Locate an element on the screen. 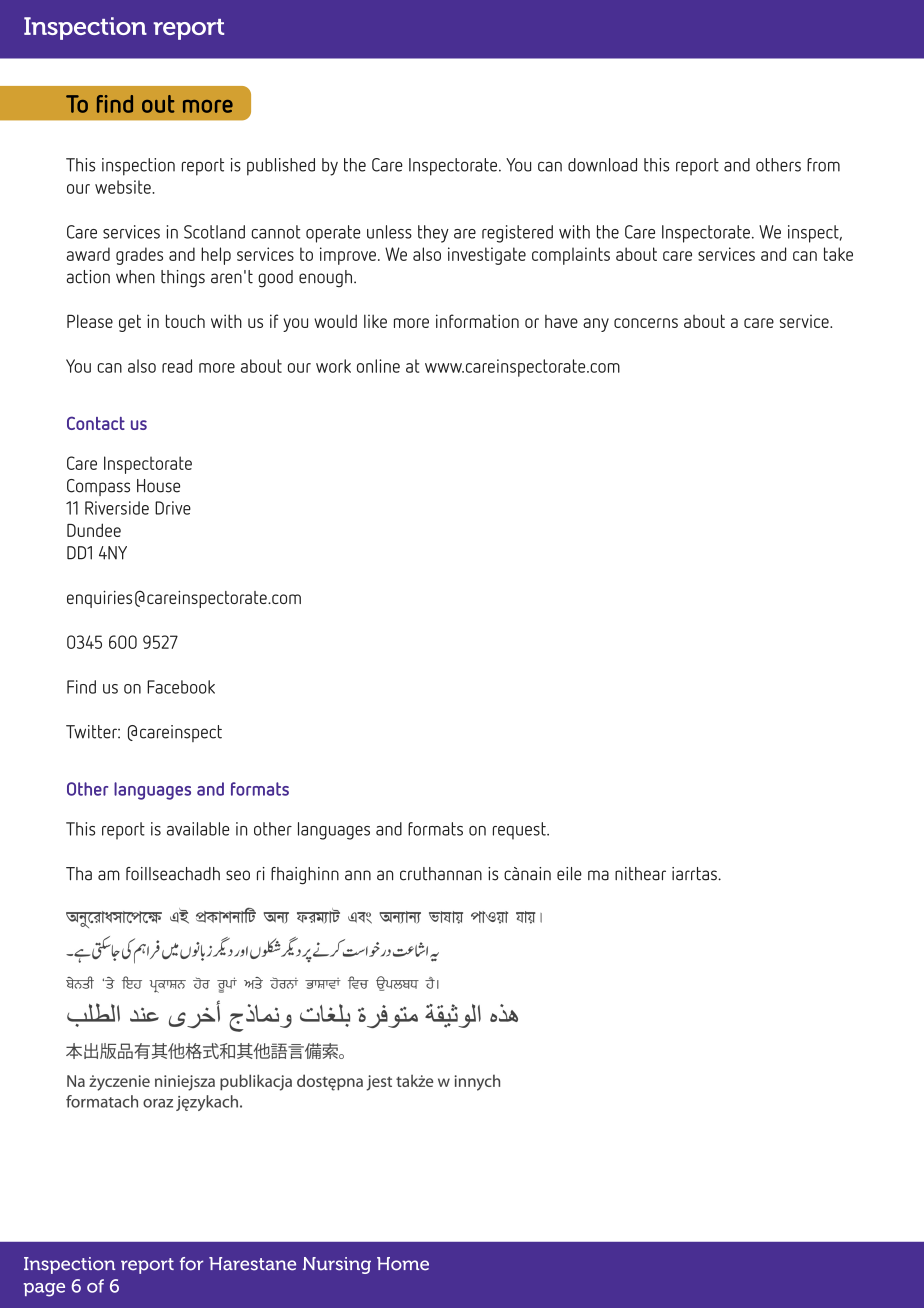  Home is located at coordinates (403, 1264).
